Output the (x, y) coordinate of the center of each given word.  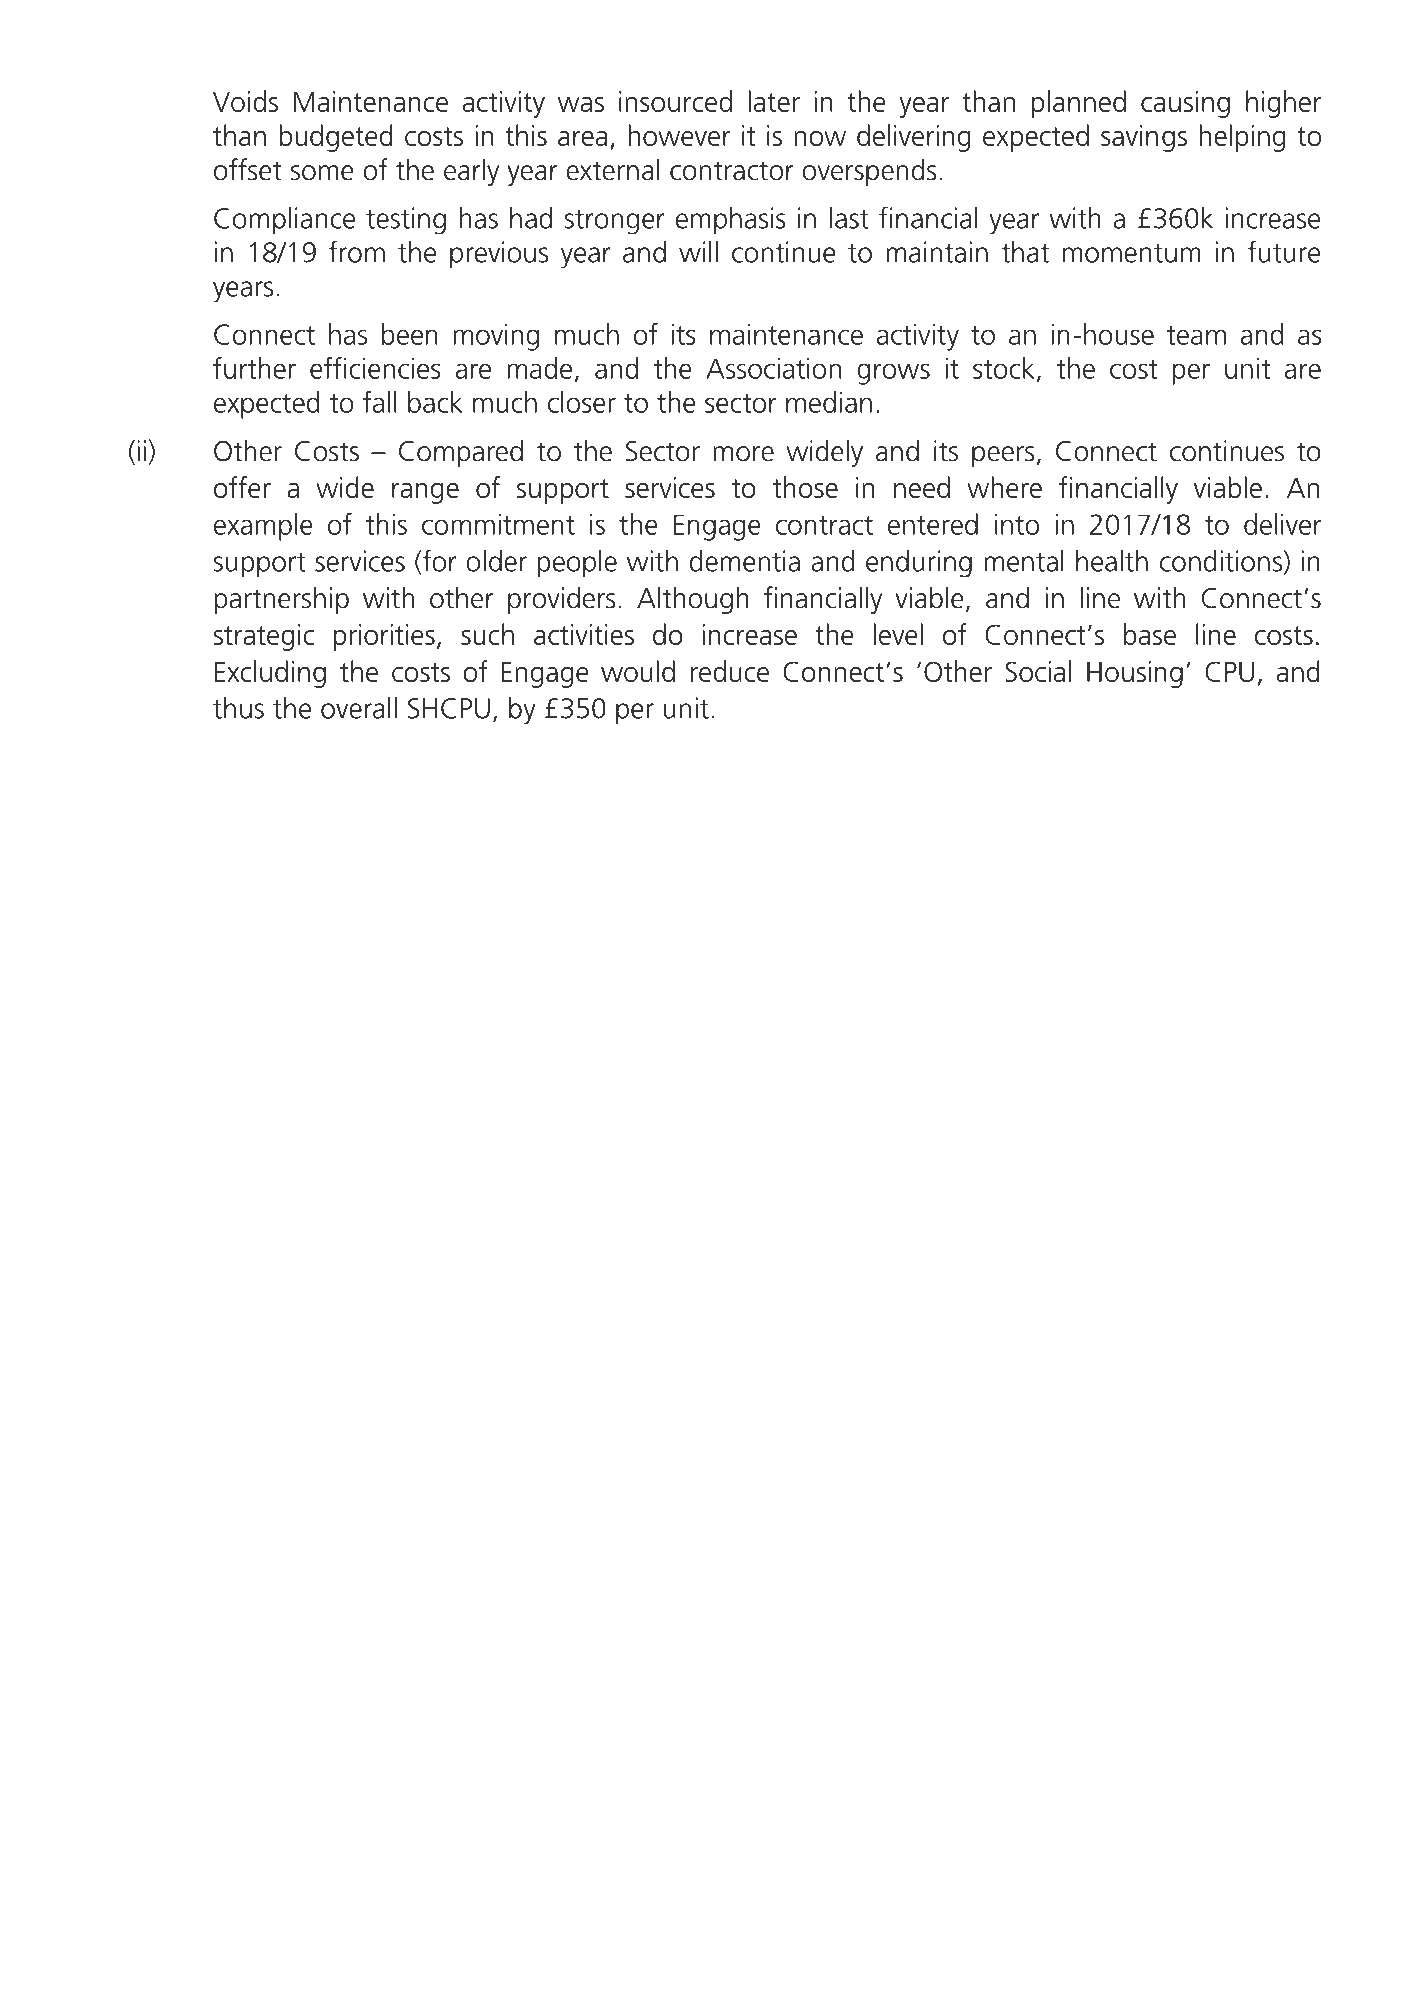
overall (359, 708)
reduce (730, 671)
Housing (1135, 674)
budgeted (336, 138)
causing (1185, 104)
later (774, 101)
